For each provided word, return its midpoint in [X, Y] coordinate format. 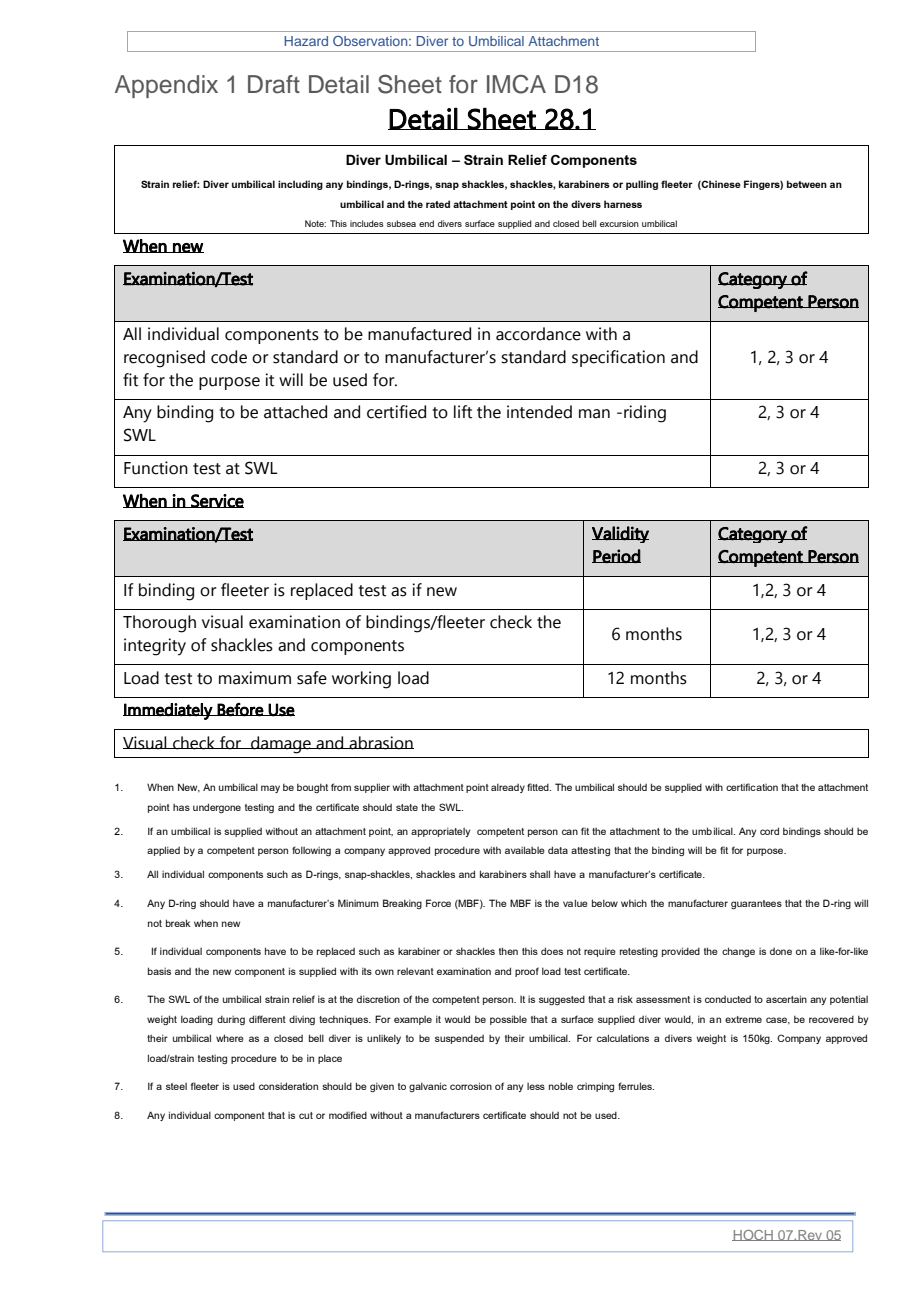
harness [623, 204]
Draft [274, 84]
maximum [255, 678]
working [361, 680]
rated [438, 204]
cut [306, 1115]
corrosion [471, 1086]
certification [752, 787]
